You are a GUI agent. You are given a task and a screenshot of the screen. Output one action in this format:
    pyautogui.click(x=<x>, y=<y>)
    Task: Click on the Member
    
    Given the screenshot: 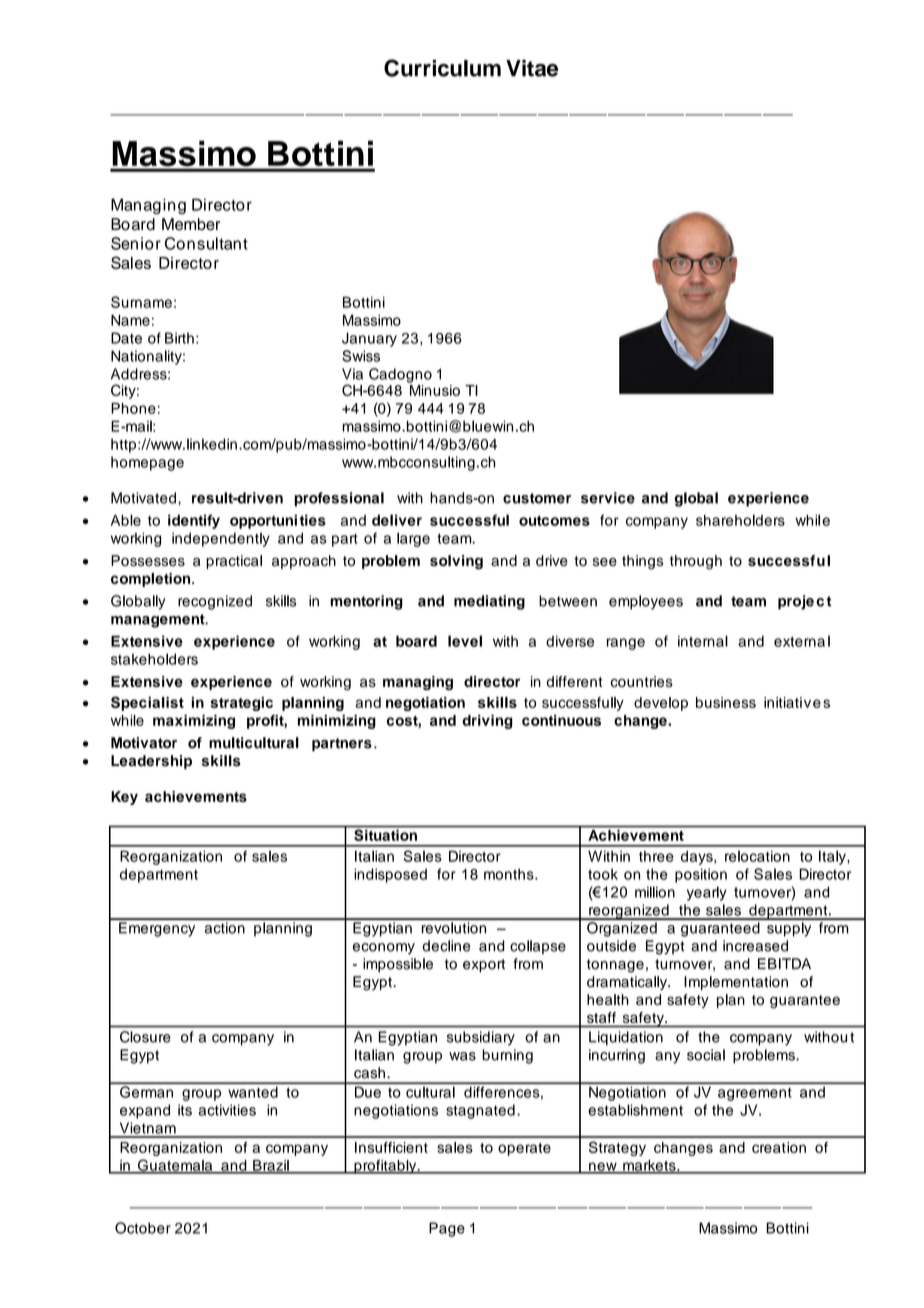 What is the action you would take?
    pyautogui.click(x=191, y=224)
